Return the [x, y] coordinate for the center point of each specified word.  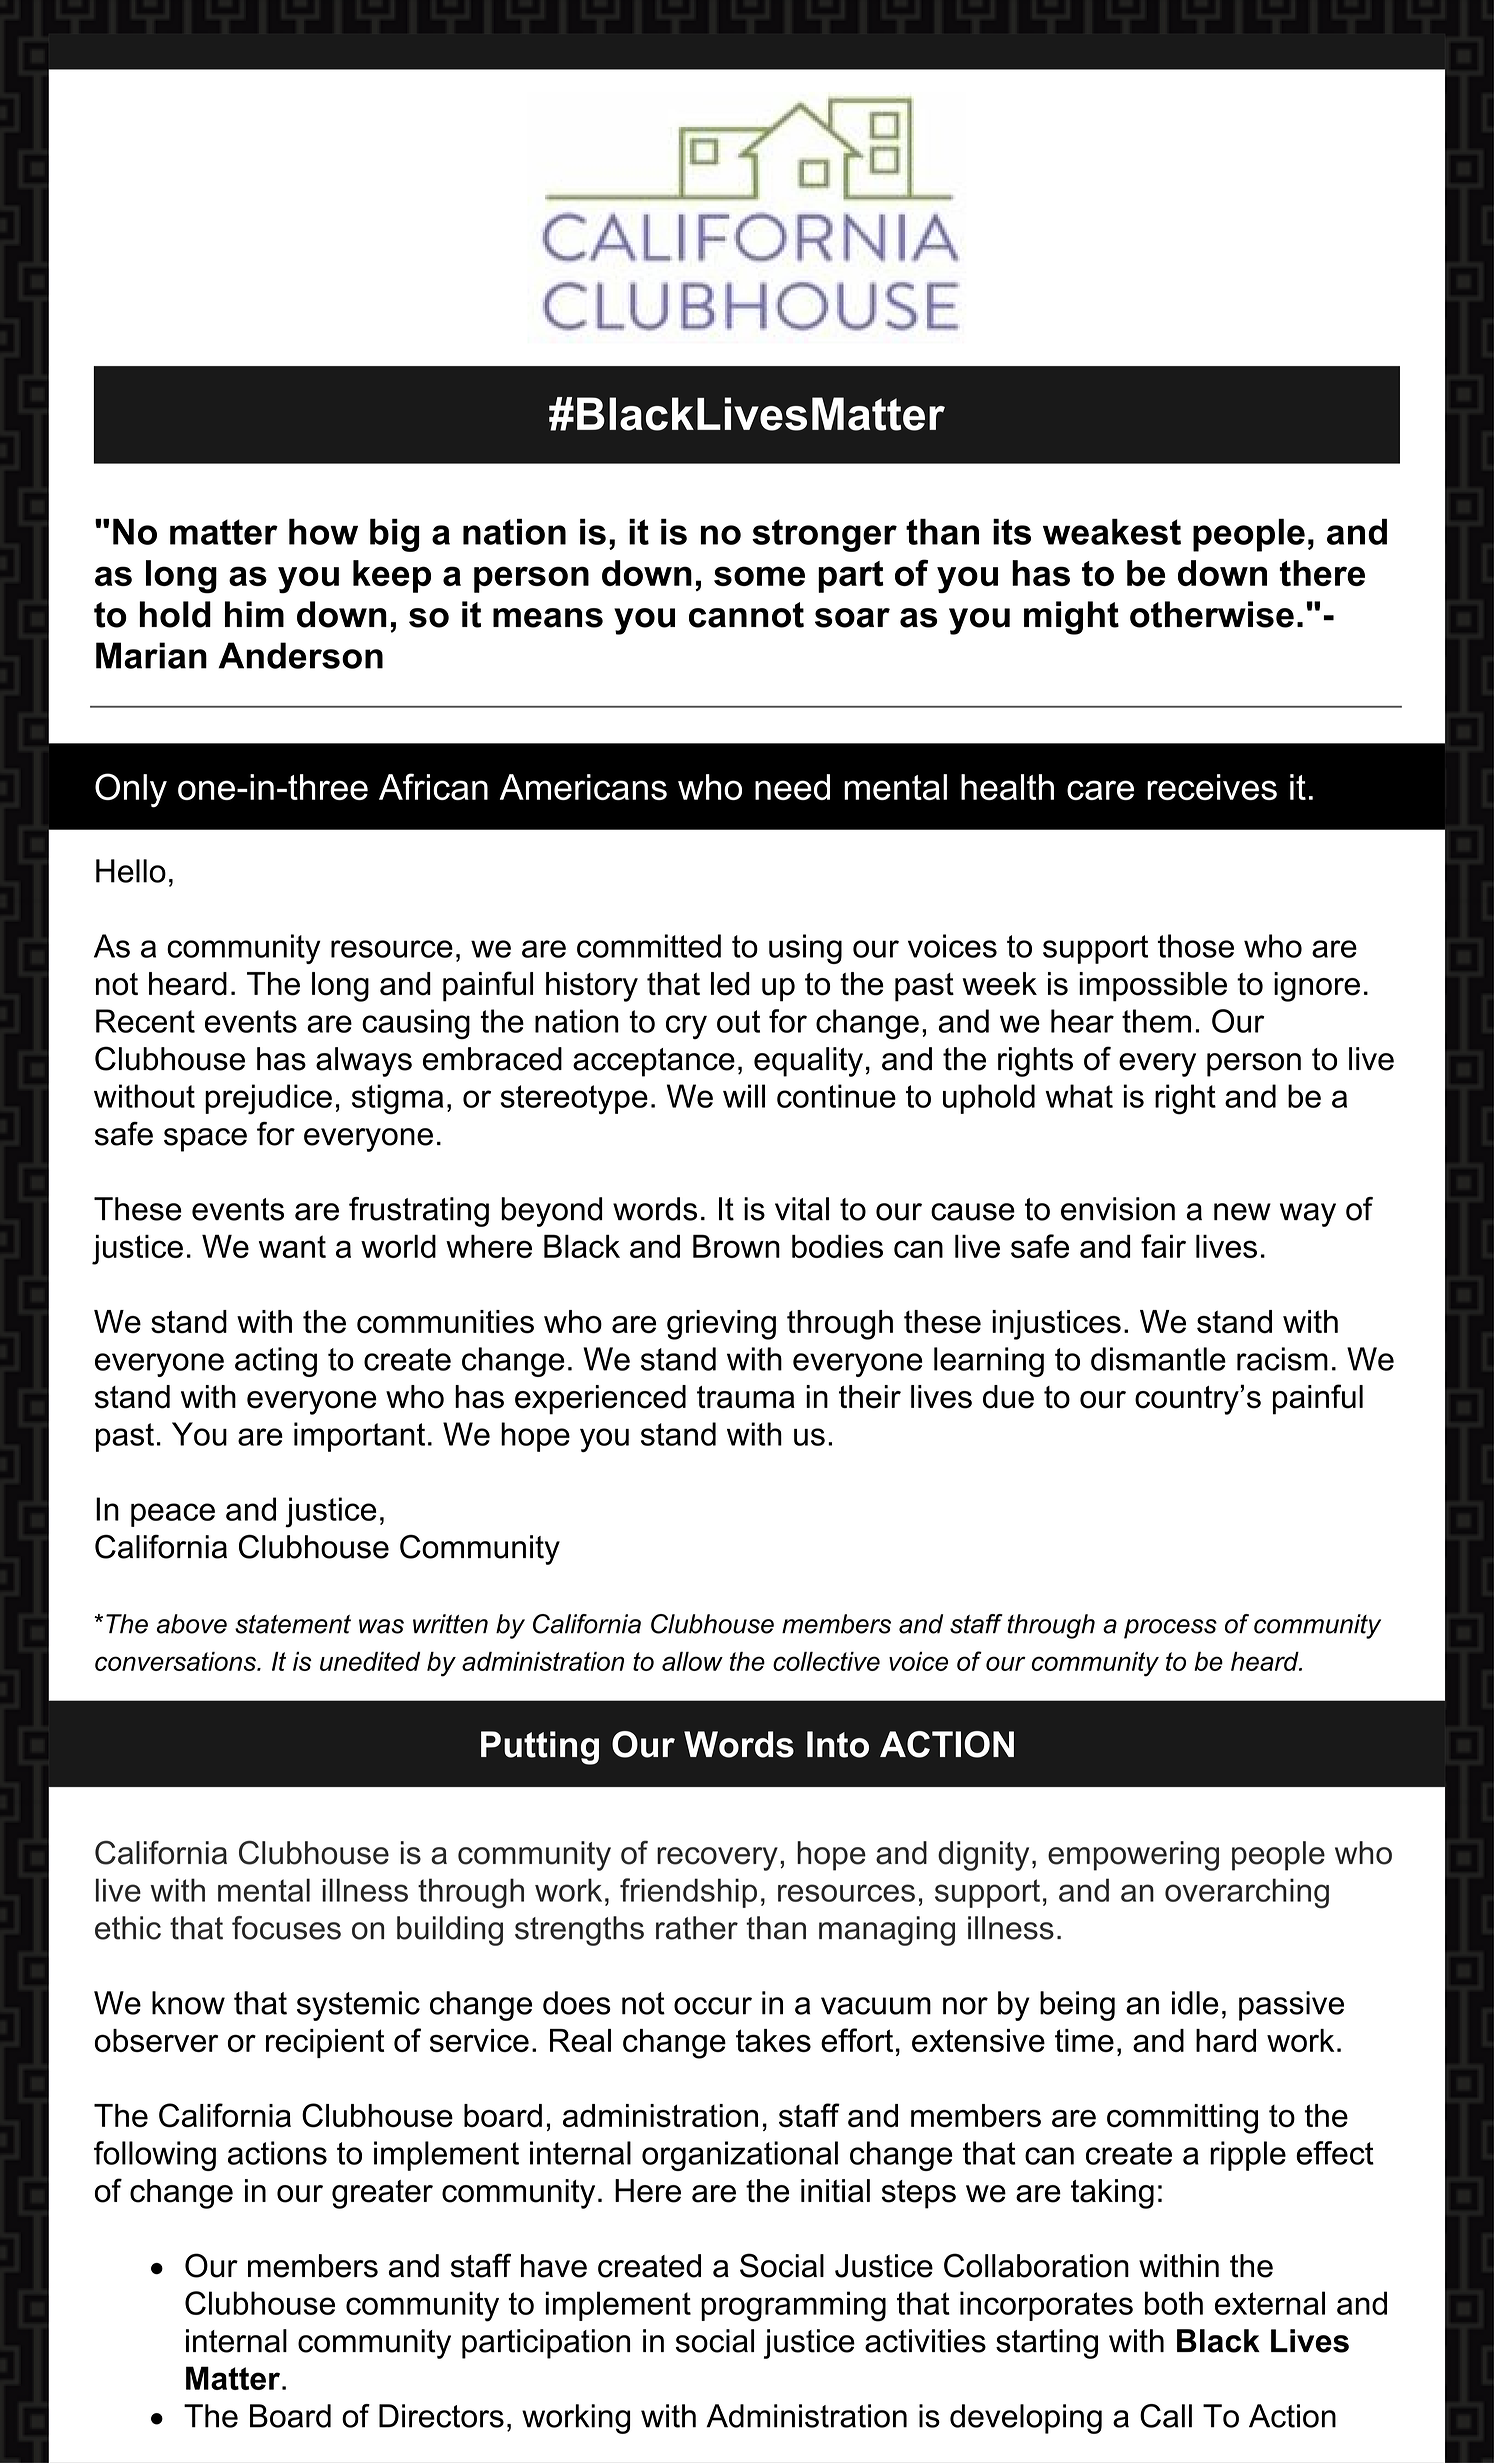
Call [1166, 2416]
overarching [1247, 1893]
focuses [286, 1928]
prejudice [268, 1099]
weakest [1112, 531]
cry [686, 1027]
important [359, 1437]
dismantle [1158, 1359]
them [1156, 1021]
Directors [441, 2416]
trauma [746, 1397]
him [254, 614]
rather [697, 1928]
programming [793, 2306]
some [759, 576]
